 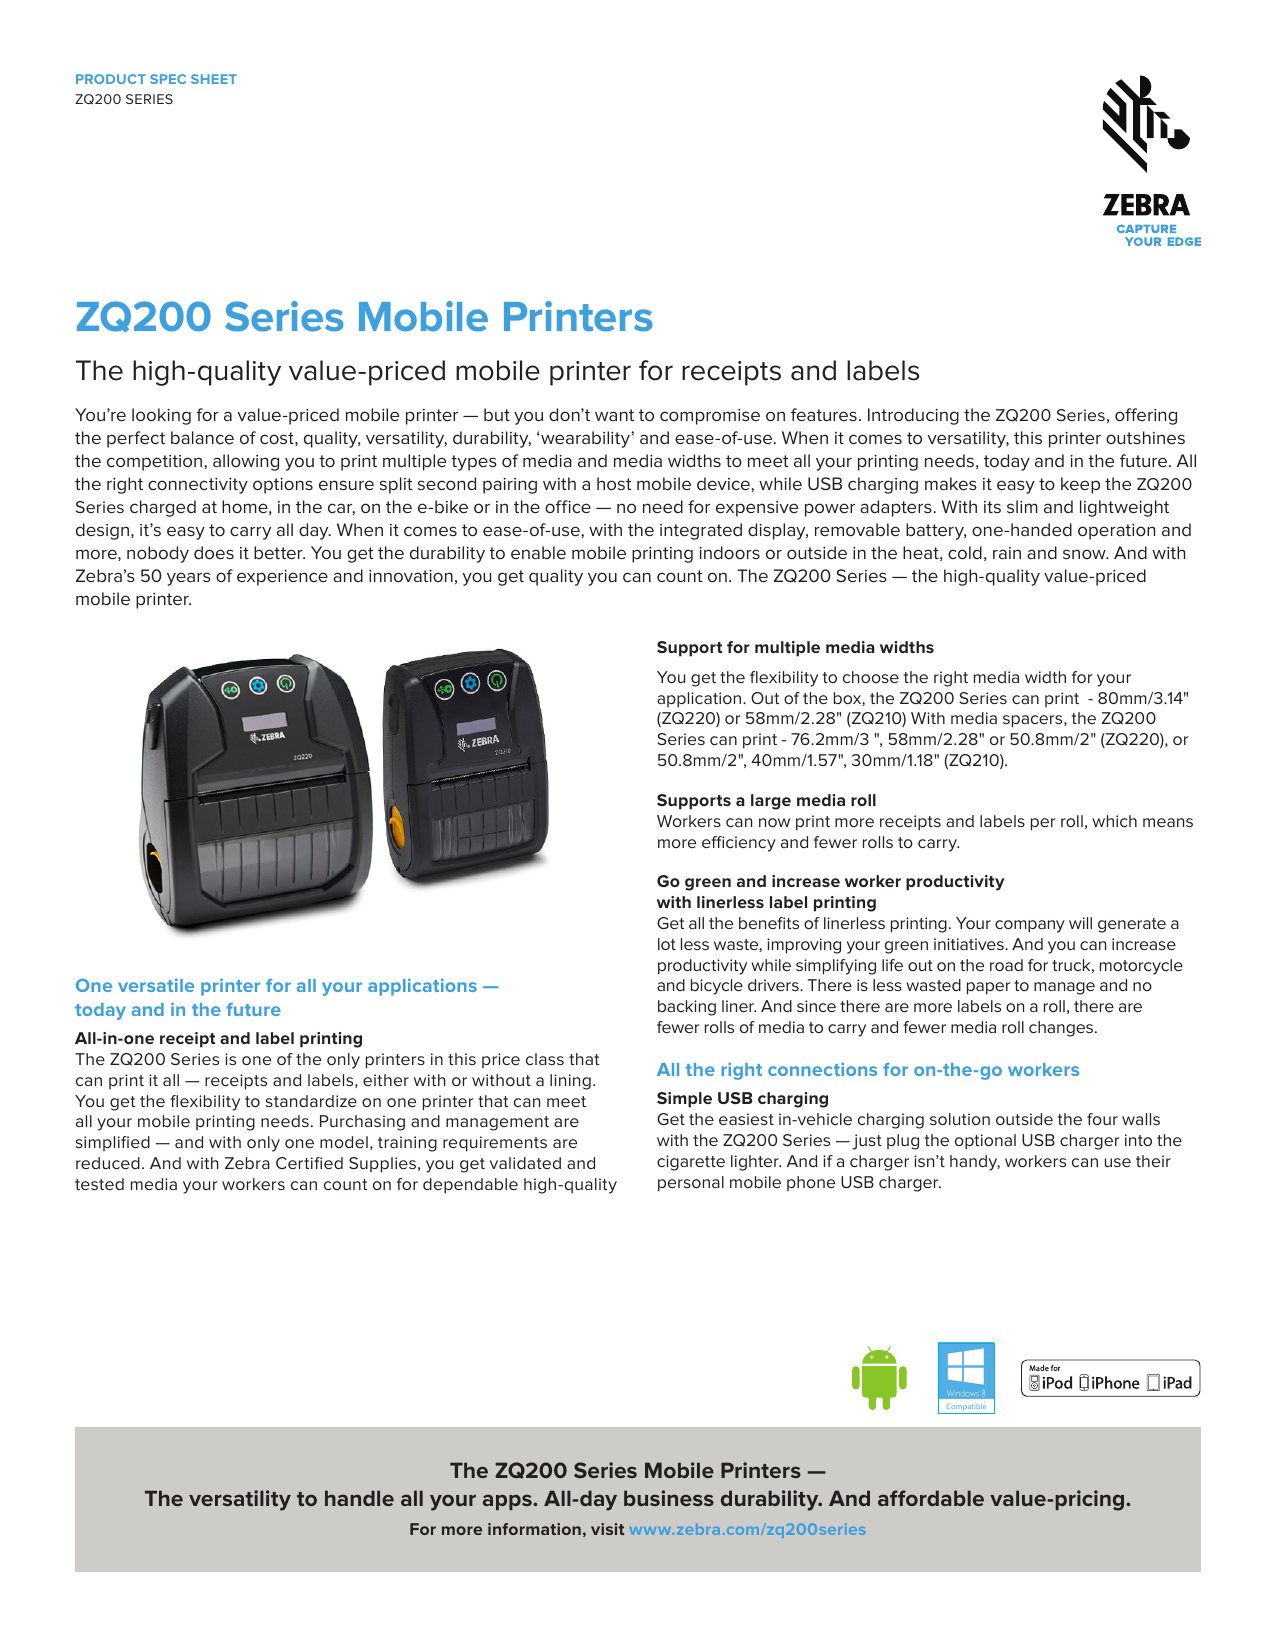 What do you see at coordinates (309, 1163) in the screenshot?
I see `Certified` at bounding box center [309, 1163].
